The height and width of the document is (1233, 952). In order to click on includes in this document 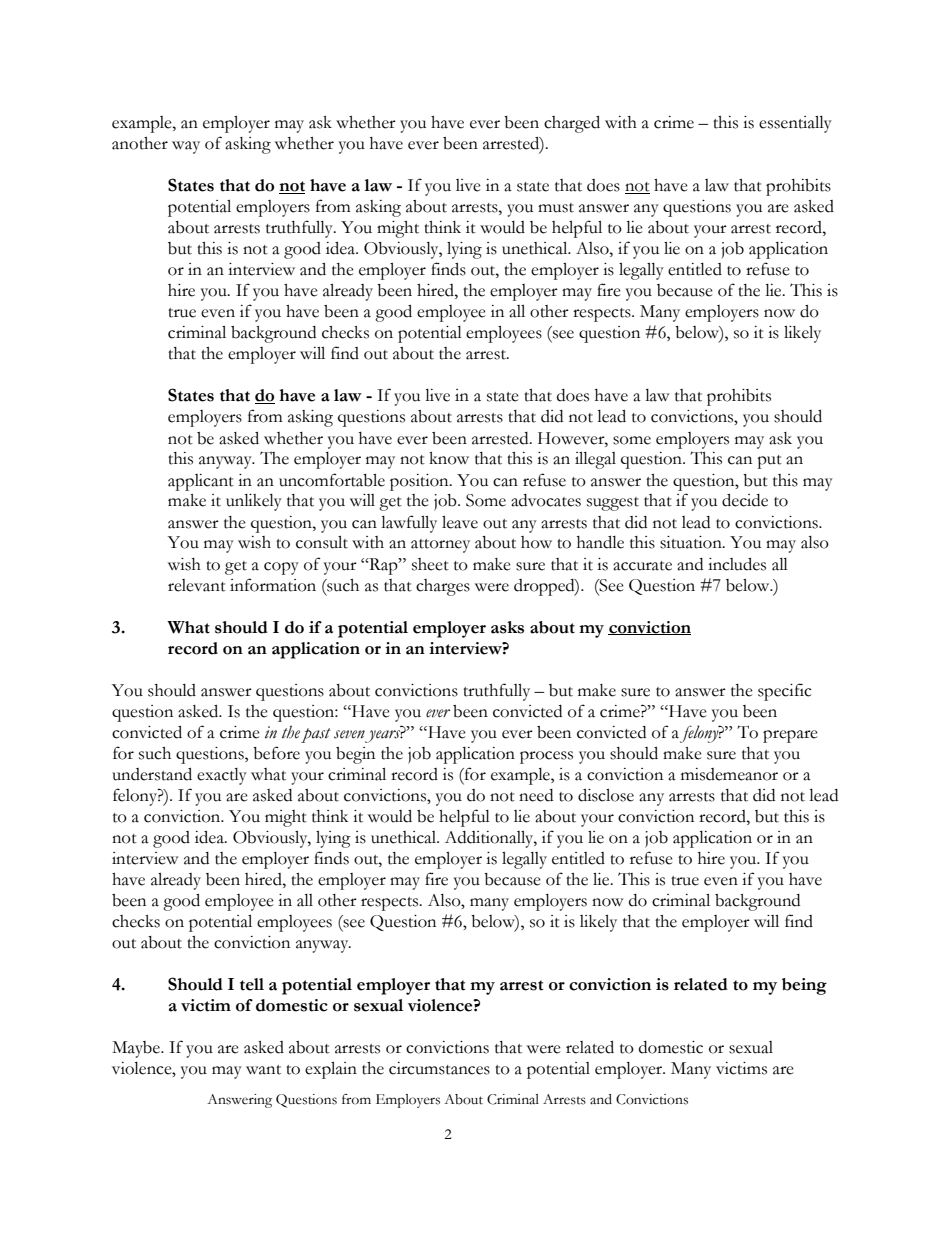, I will do `click(737, 564)`.
